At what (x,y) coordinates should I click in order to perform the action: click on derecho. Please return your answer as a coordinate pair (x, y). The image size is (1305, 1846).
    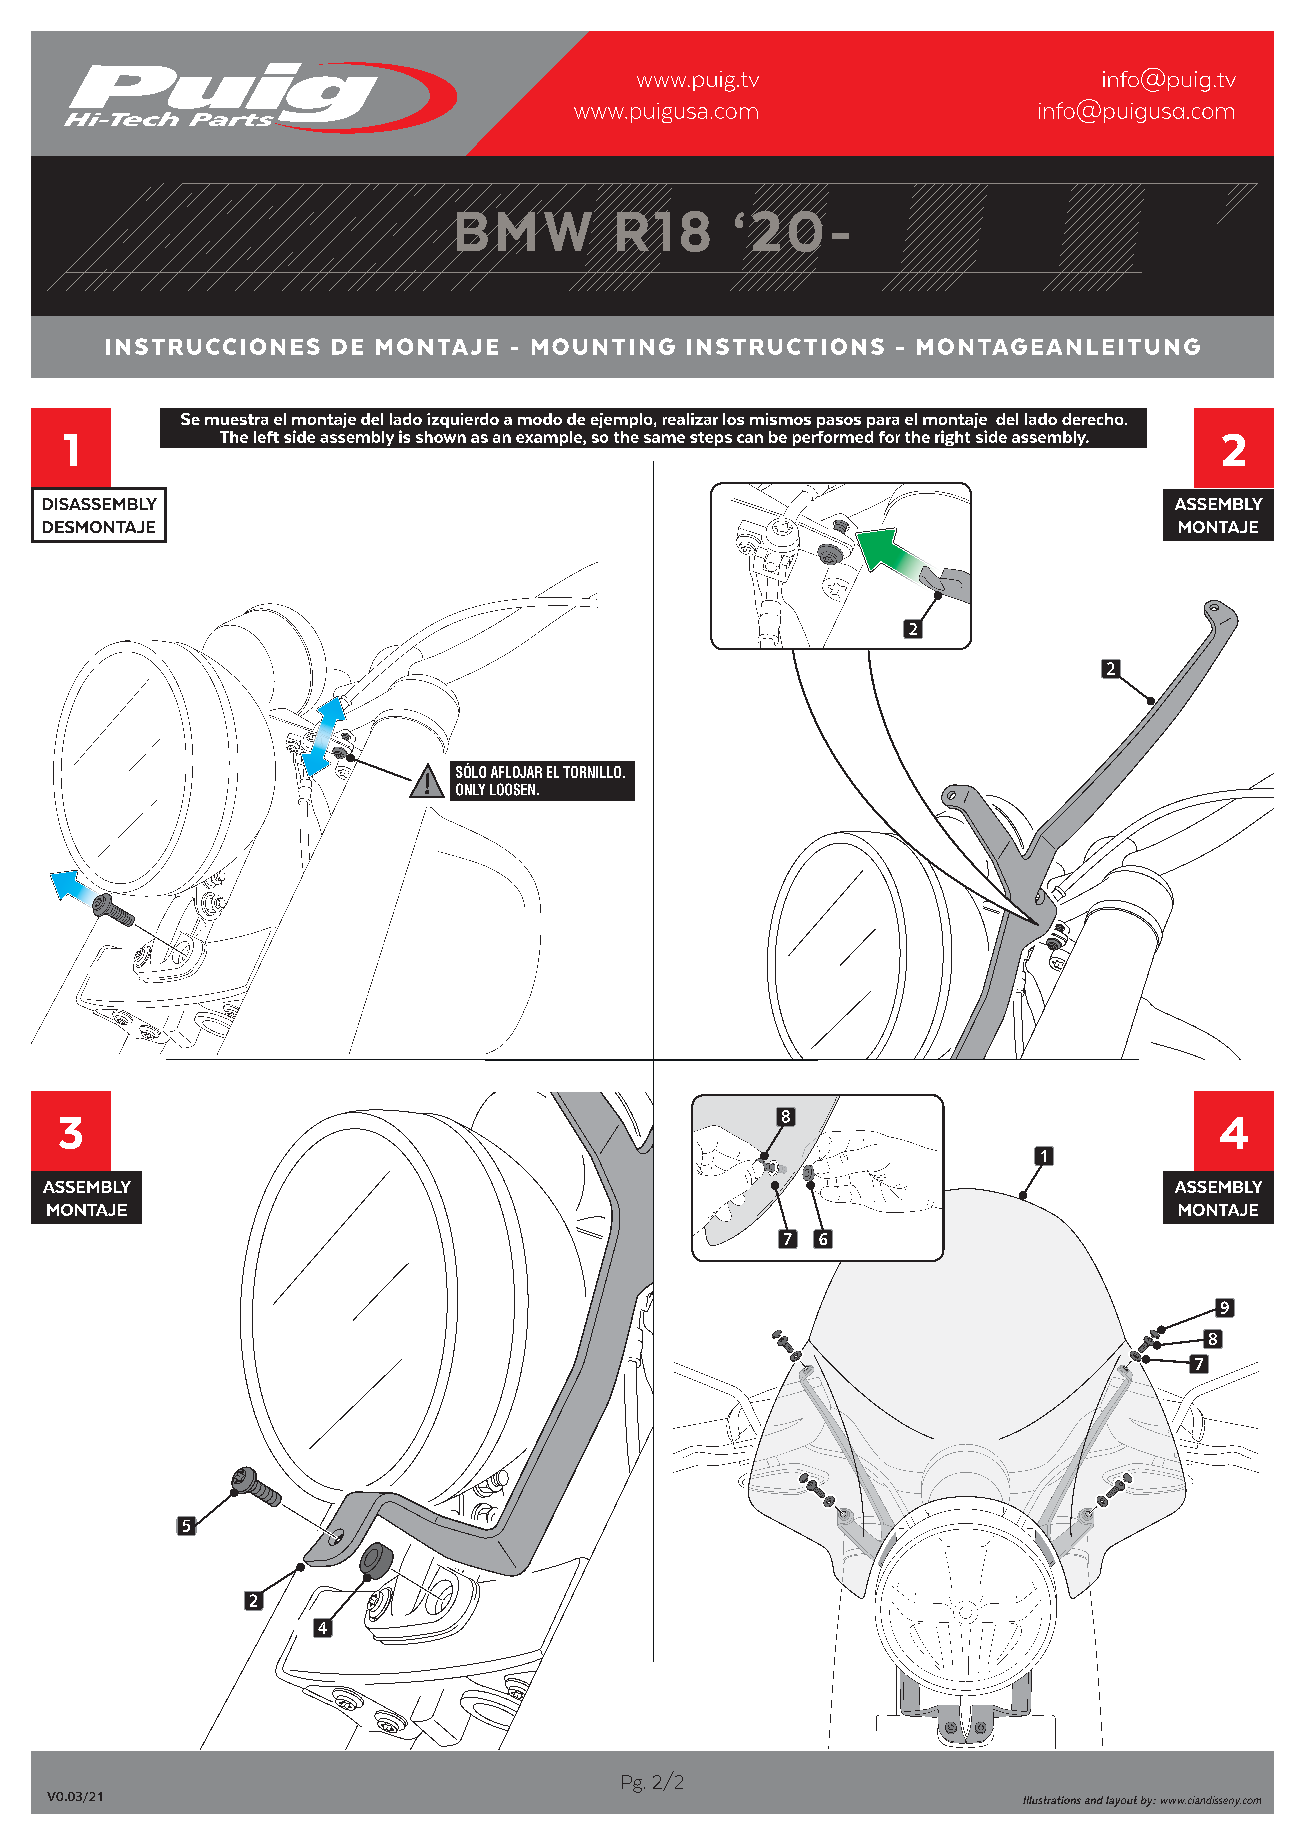
    Looking at the image, I should click on (1094, 419).
